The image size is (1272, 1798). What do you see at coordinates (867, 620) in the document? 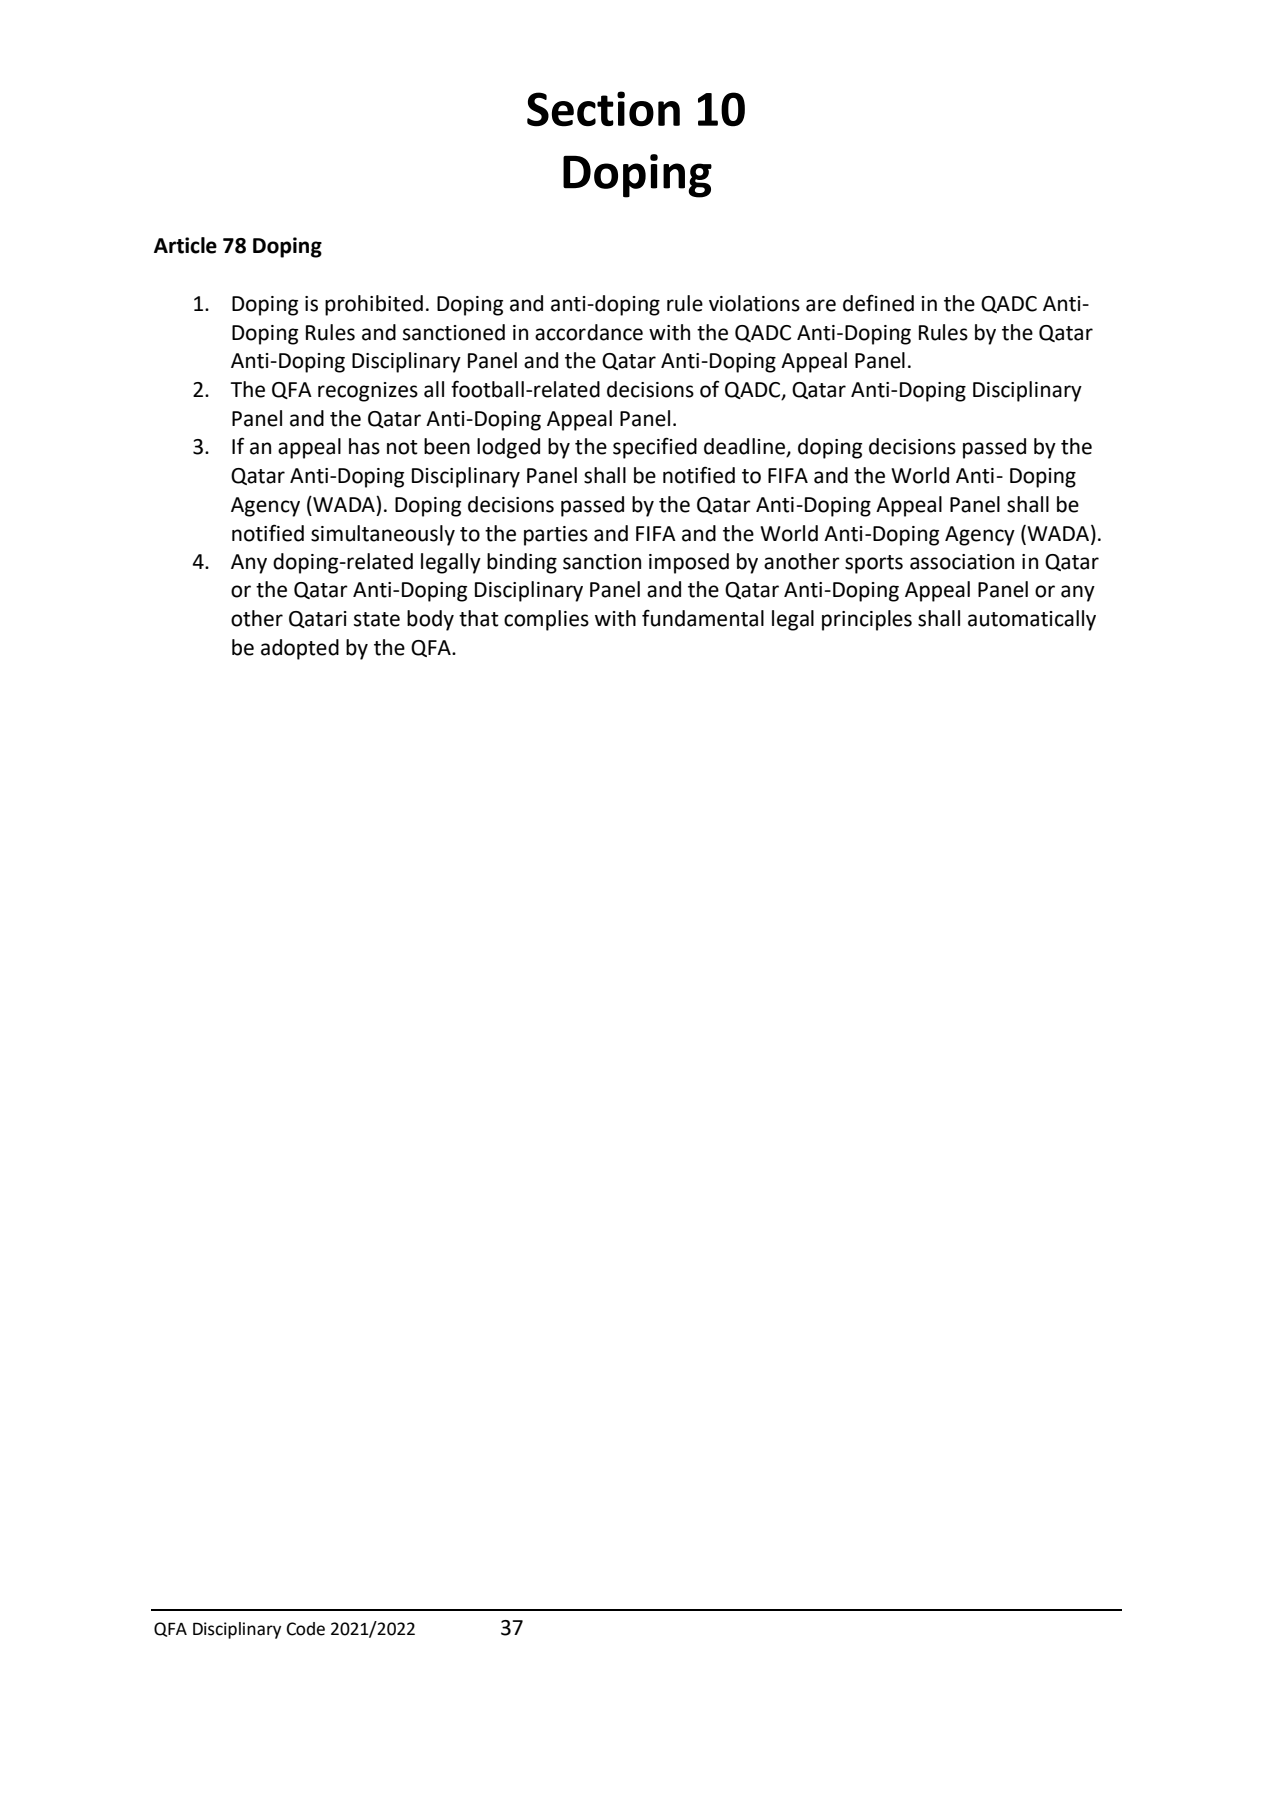
I see `principles` at bounding box center [867, 620].
